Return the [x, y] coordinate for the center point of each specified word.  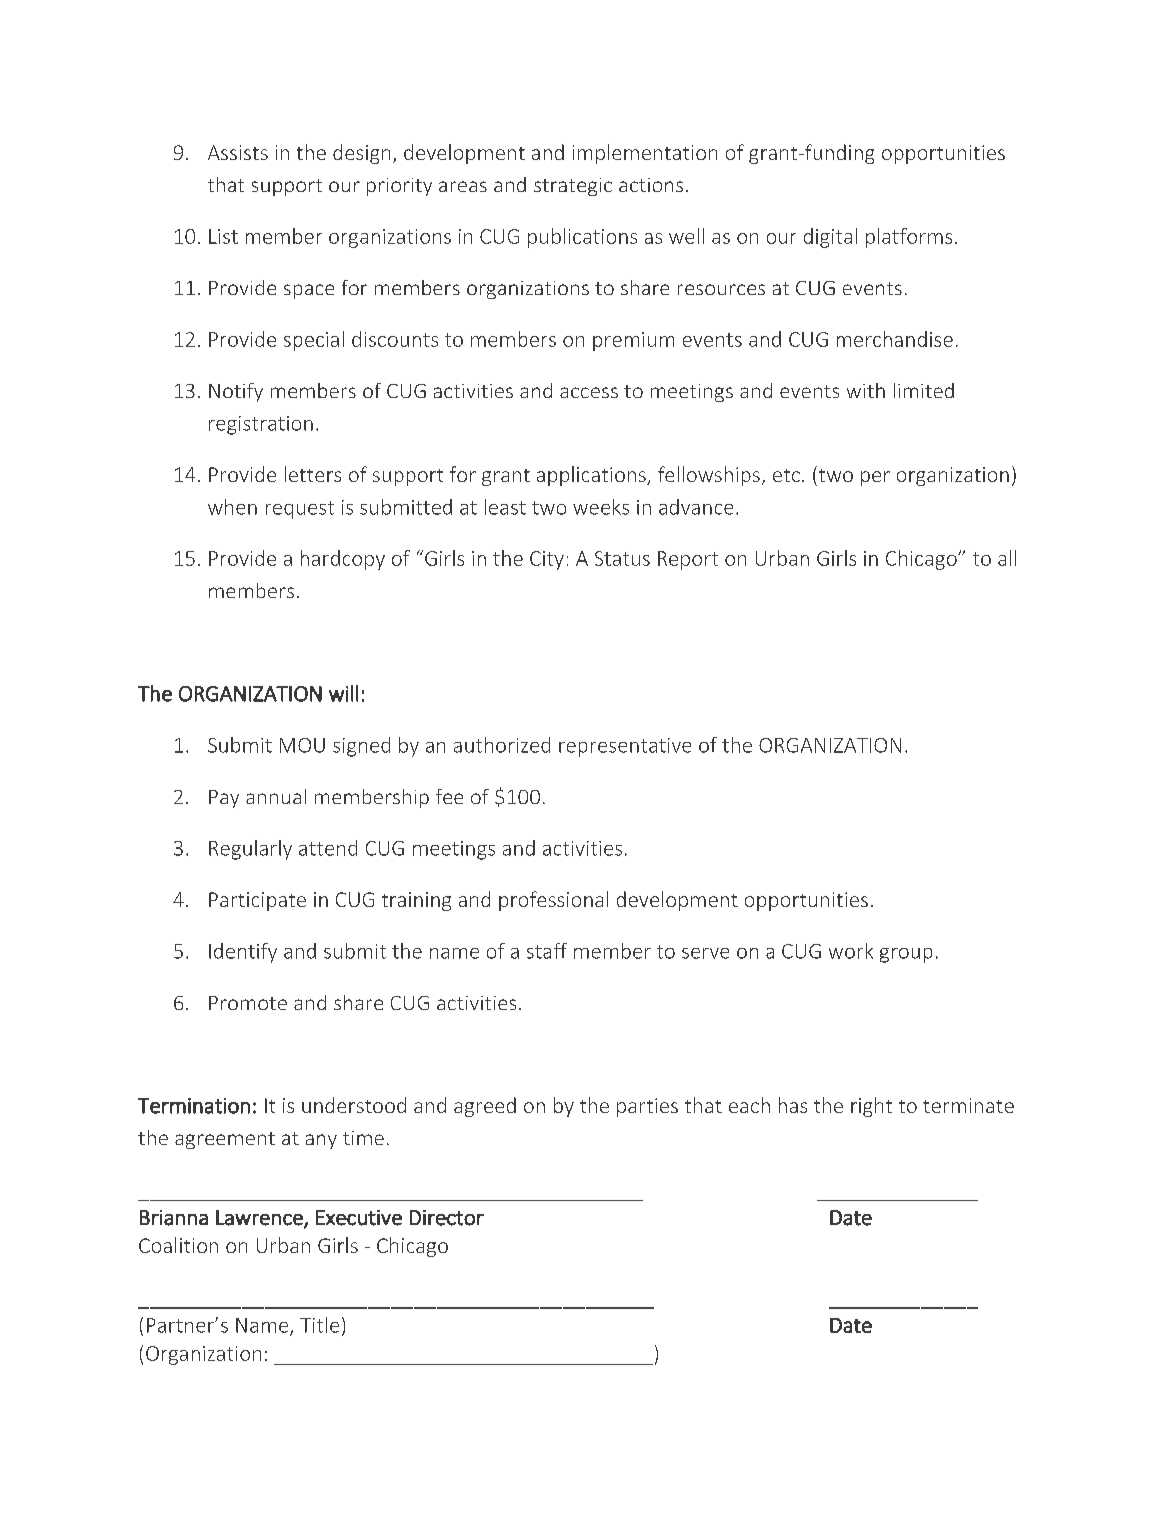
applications [592, 476]
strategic [573, 187]
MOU [302, 745]
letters [313, 474]
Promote [248, 1003]
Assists [238, 152]
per [875, 478]
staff [547, 951]
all [1007, 558]
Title [319, 1325]
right [871, 1107]
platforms [909, 238]
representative [625, 747]
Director [447, 1218]
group [906, 955]
